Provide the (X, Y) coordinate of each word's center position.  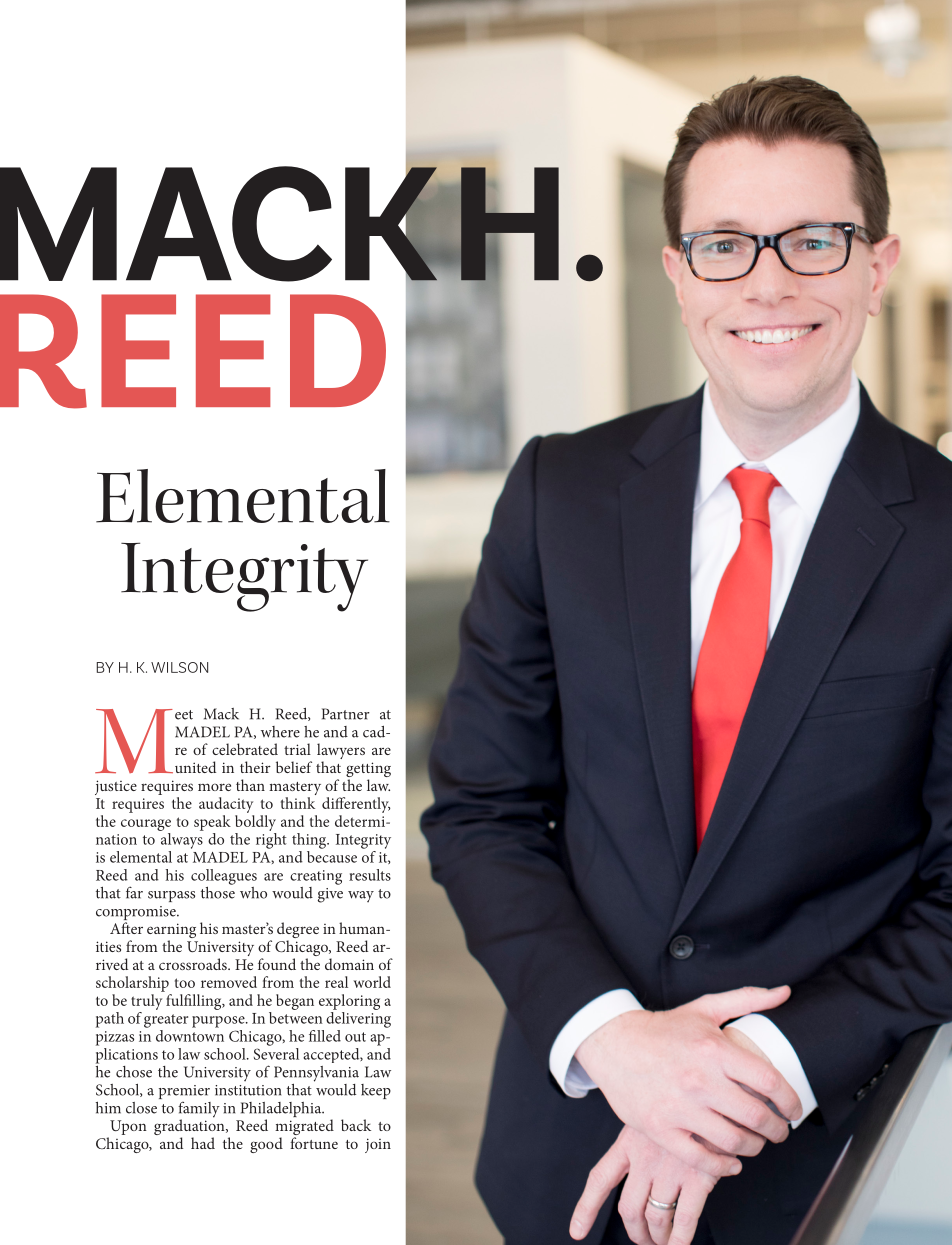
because (332, 855)
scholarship (132, 984)
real (336, 982)
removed (229, 982)
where (280, 732)
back (356, 1125)
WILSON (179, 667)
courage (146, 825)
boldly (255, 823)
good (266, 1145)
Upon (128, 1127)
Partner (346, 714)
